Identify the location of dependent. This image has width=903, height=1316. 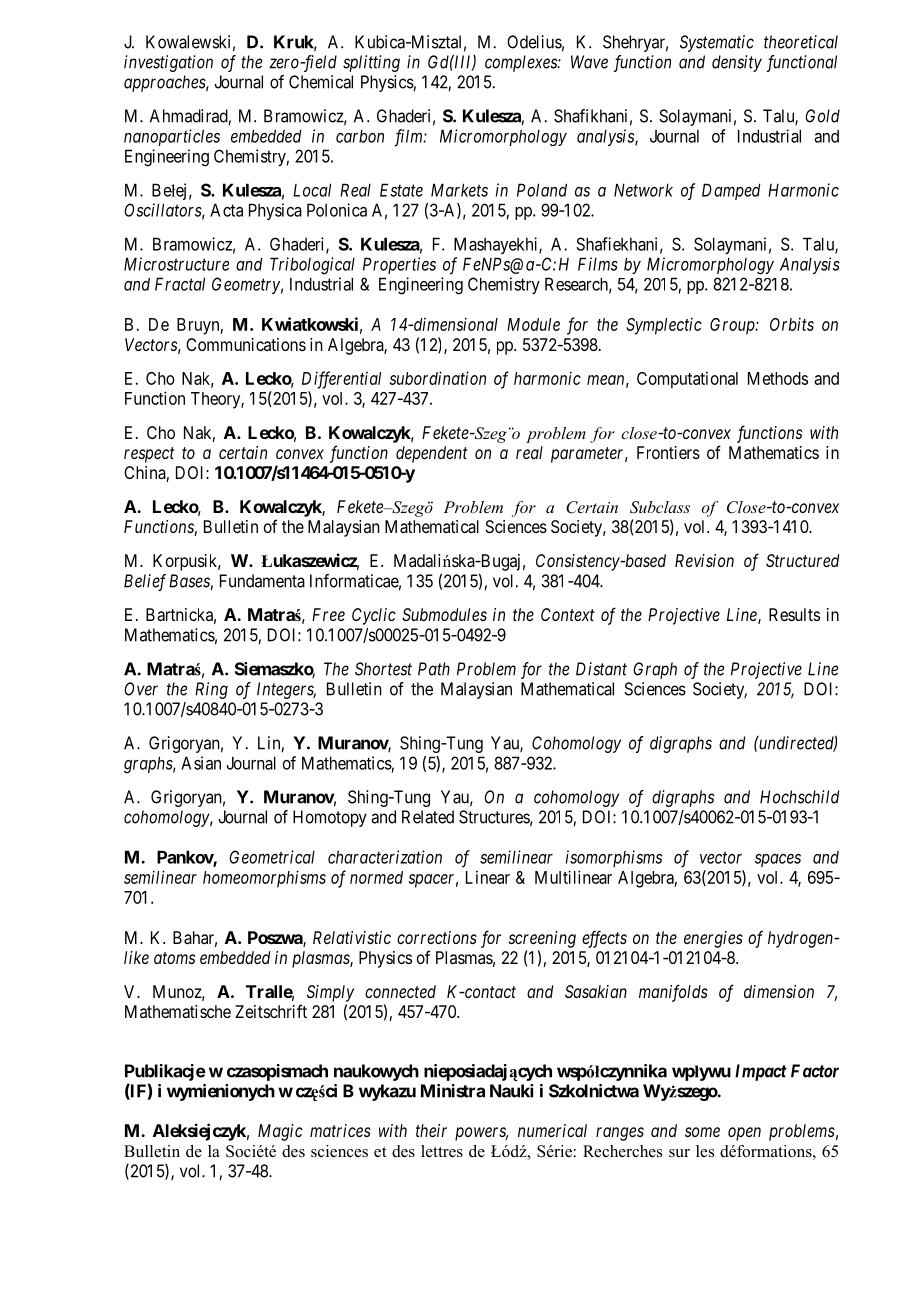
(431, 454).
